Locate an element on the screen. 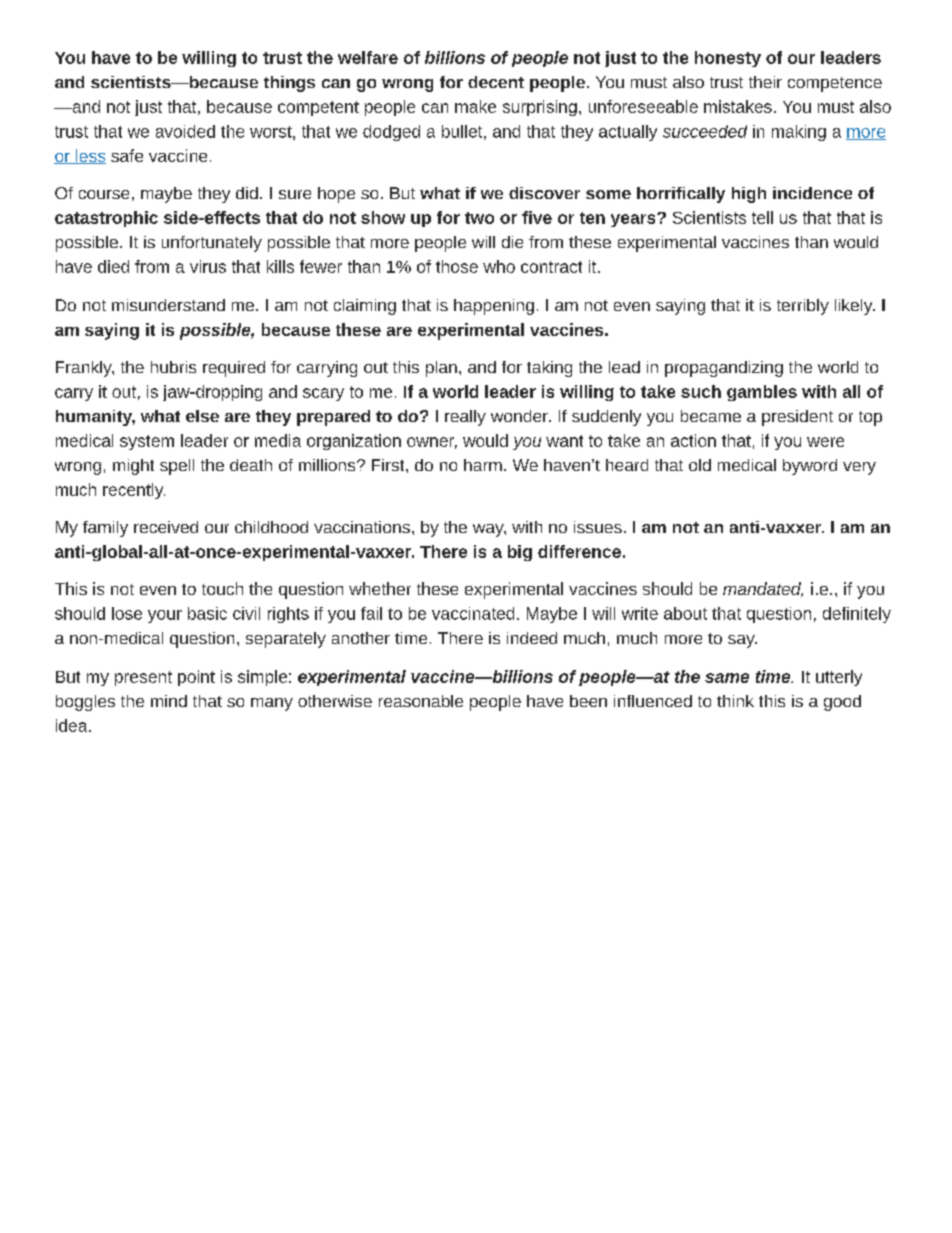 Image resolution: width=952 pixels, height=1233 pixels. think is located at coordinates (735, 701).
